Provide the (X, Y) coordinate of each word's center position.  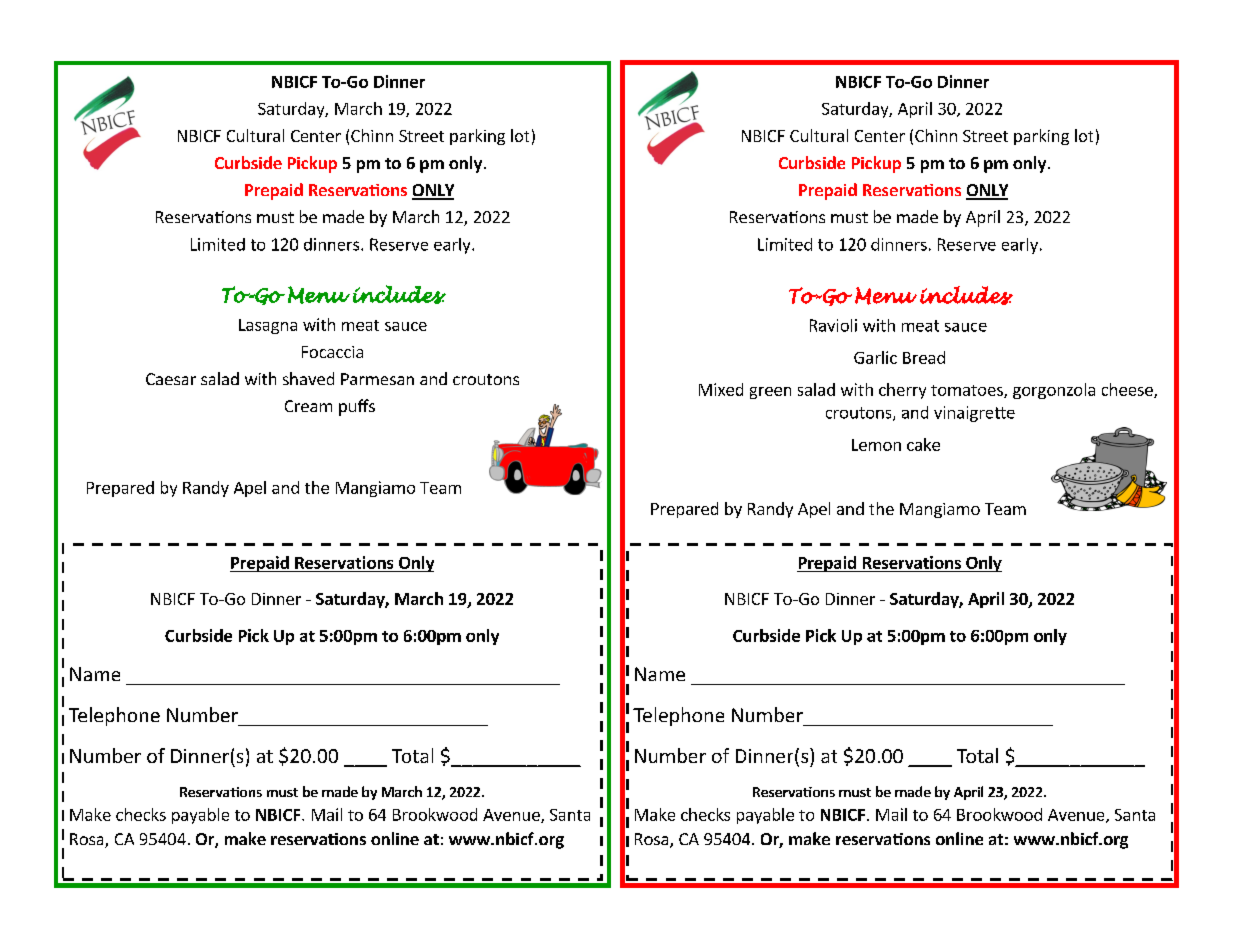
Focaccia (332, 352)
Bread (924, 357)
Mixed (721, 389)
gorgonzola (1054, 391)
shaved (308, 378)
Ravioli (833, 325)
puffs (357, 407)
